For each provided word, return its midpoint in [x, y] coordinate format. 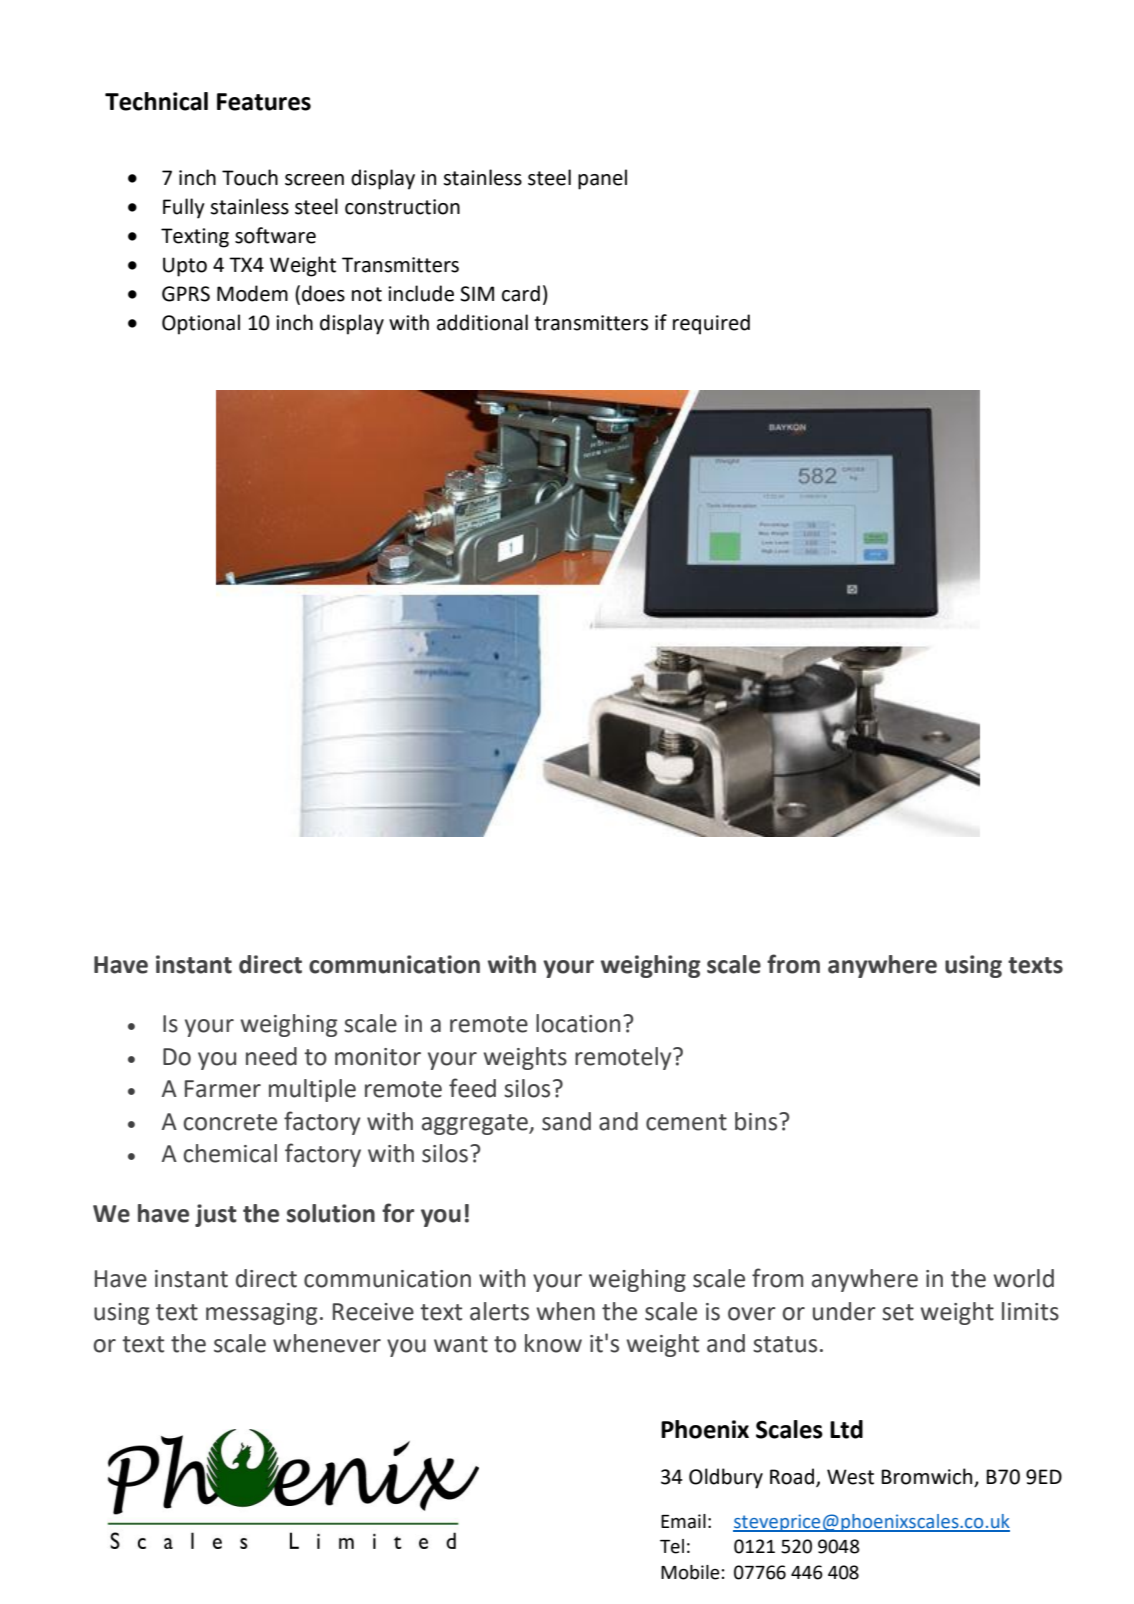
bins [757, 1121]
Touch [250, 177]
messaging [261, 1314]
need [271, 1056]
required [711, 324]
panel [602, 179]
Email [683, 1521]
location [578, 1023]
